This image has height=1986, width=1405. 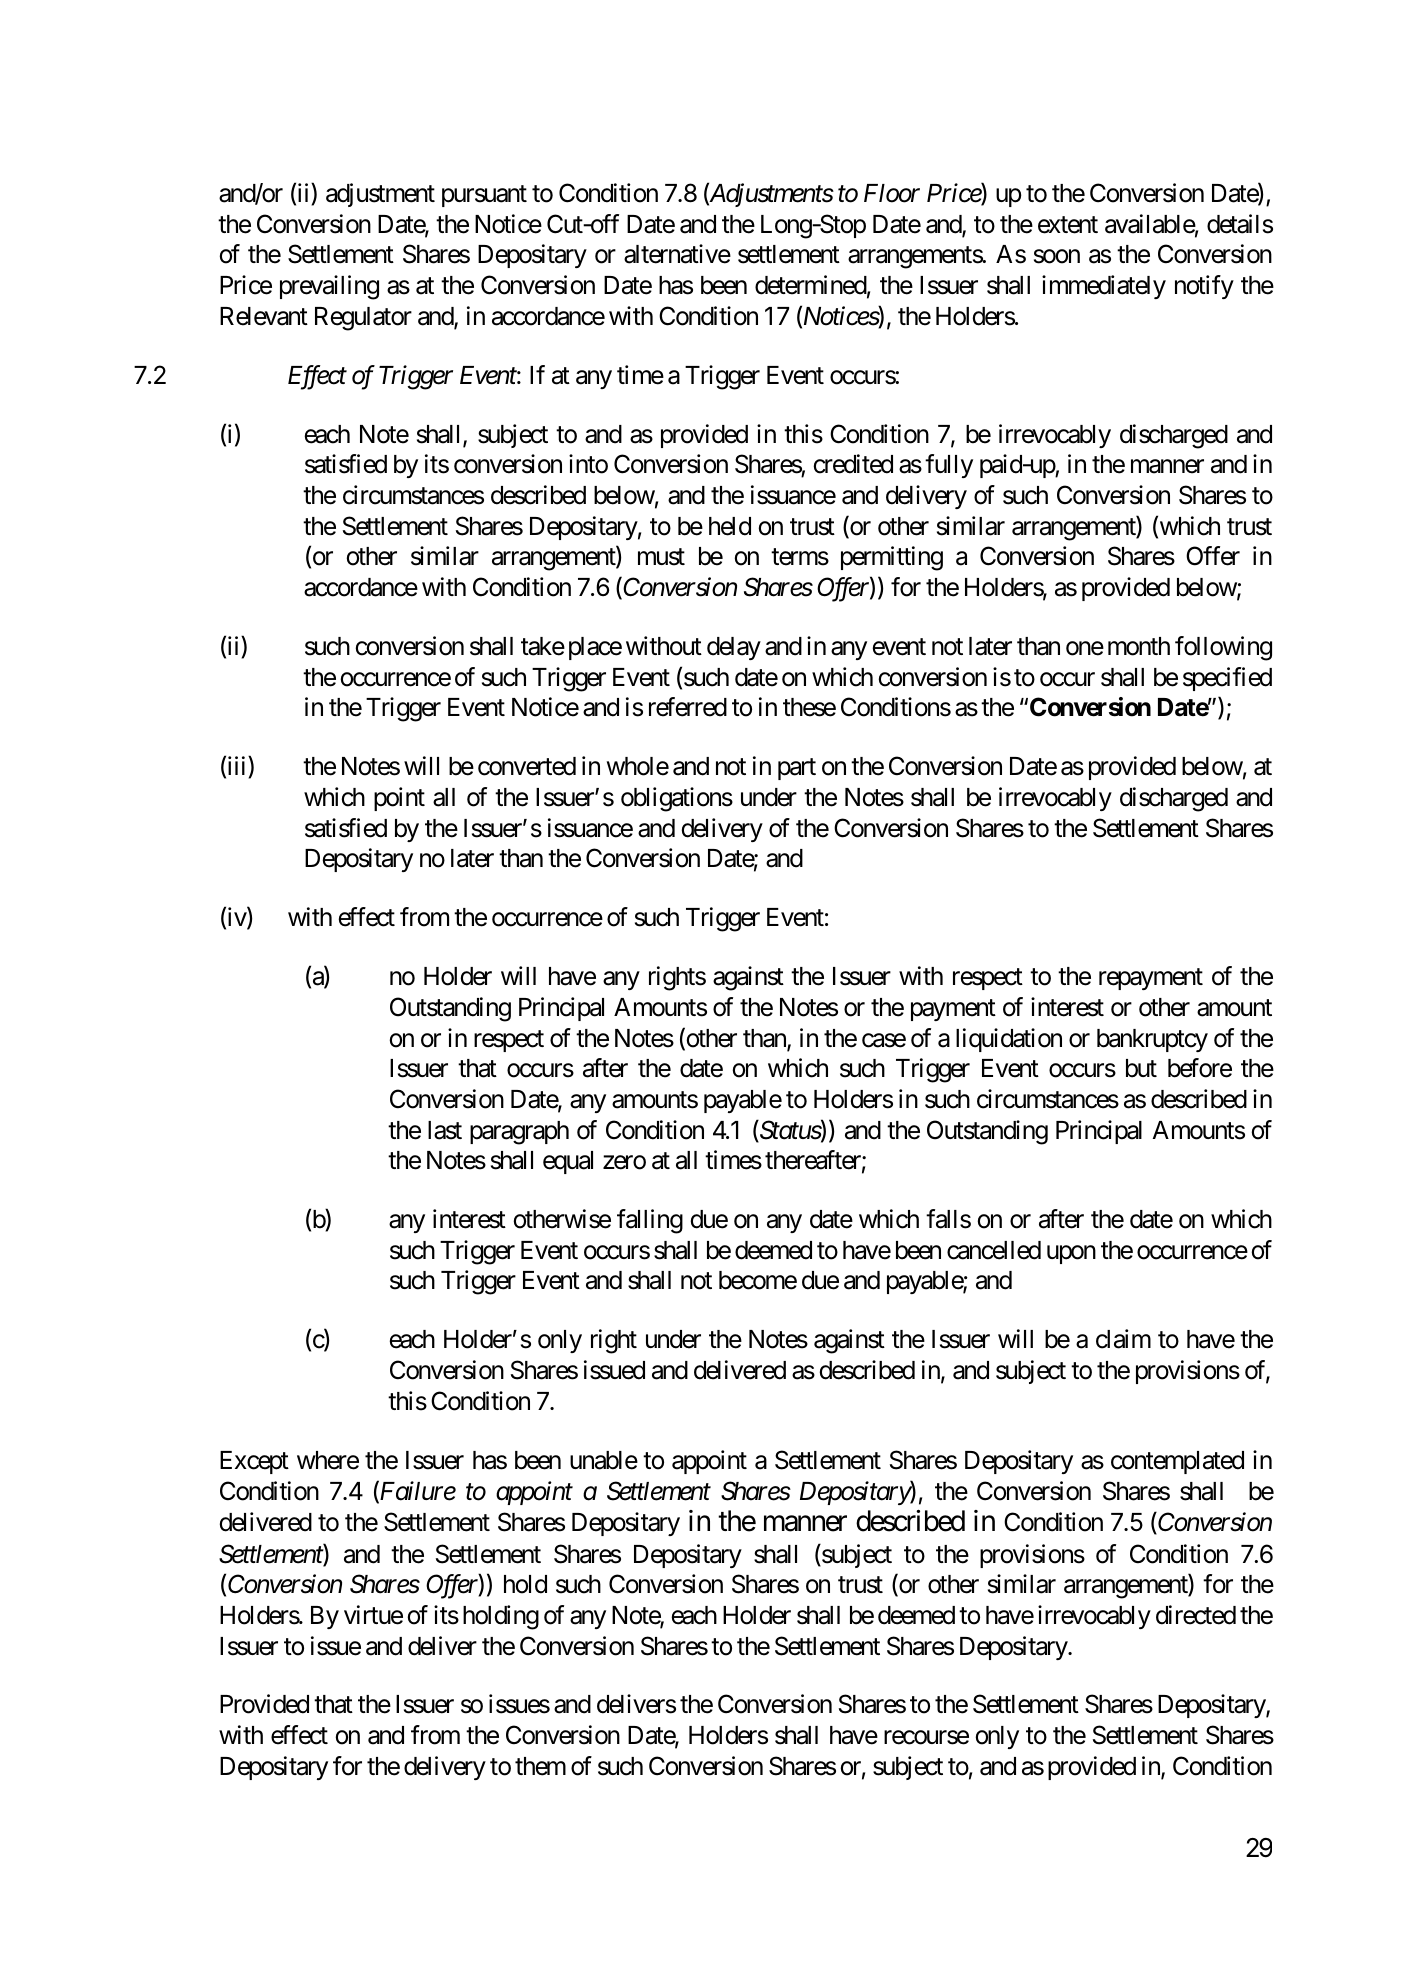 What do you see at coordinates (892, 193) in the image?
I see `Floor` at bounding box center [892, 193].
